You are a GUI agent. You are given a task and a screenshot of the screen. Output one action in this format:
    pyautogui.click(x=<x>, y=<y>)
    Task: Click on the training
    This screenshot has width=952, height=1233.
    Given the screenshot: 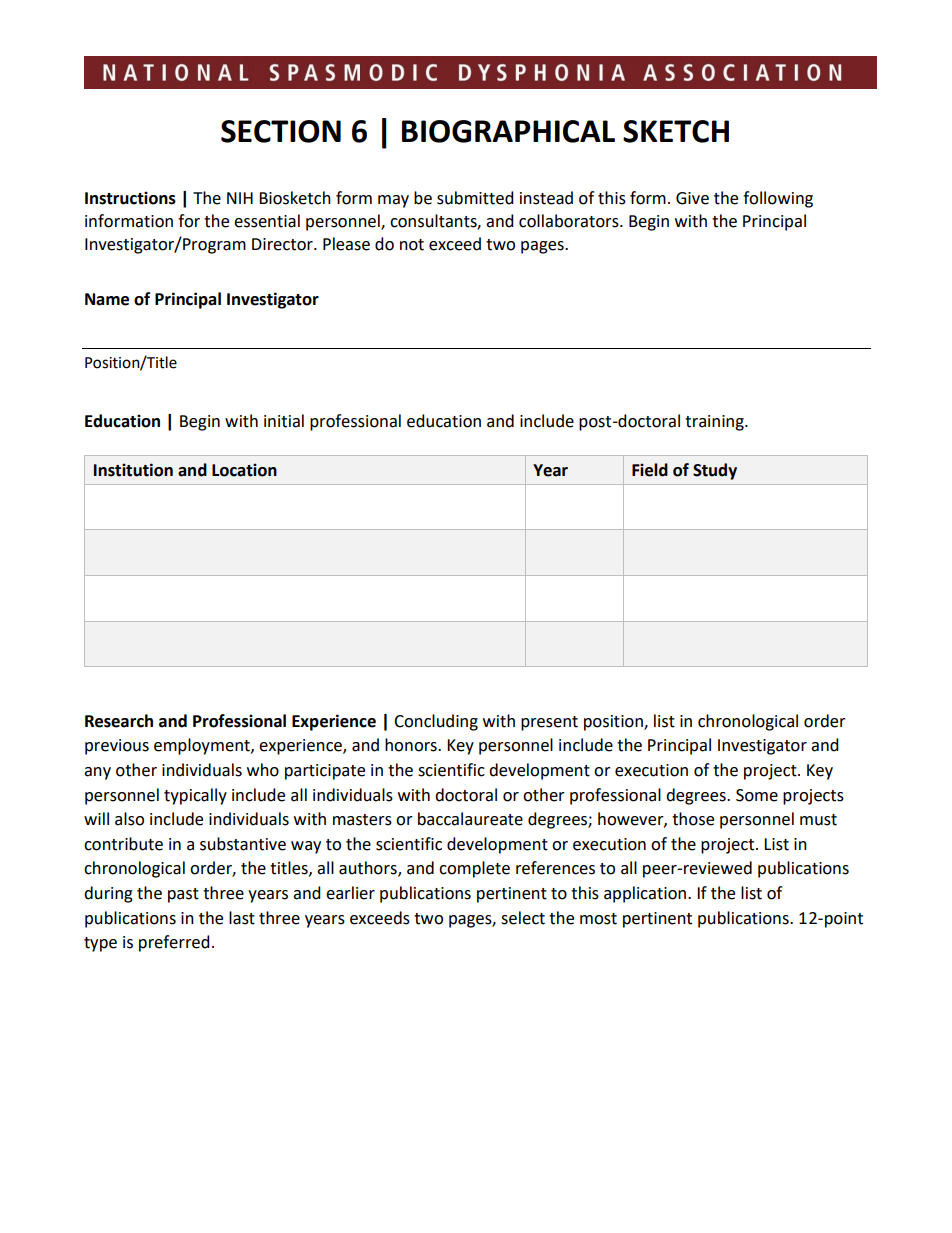 What is the action you would take?
    pyautogui.click(x=715, y=423)
